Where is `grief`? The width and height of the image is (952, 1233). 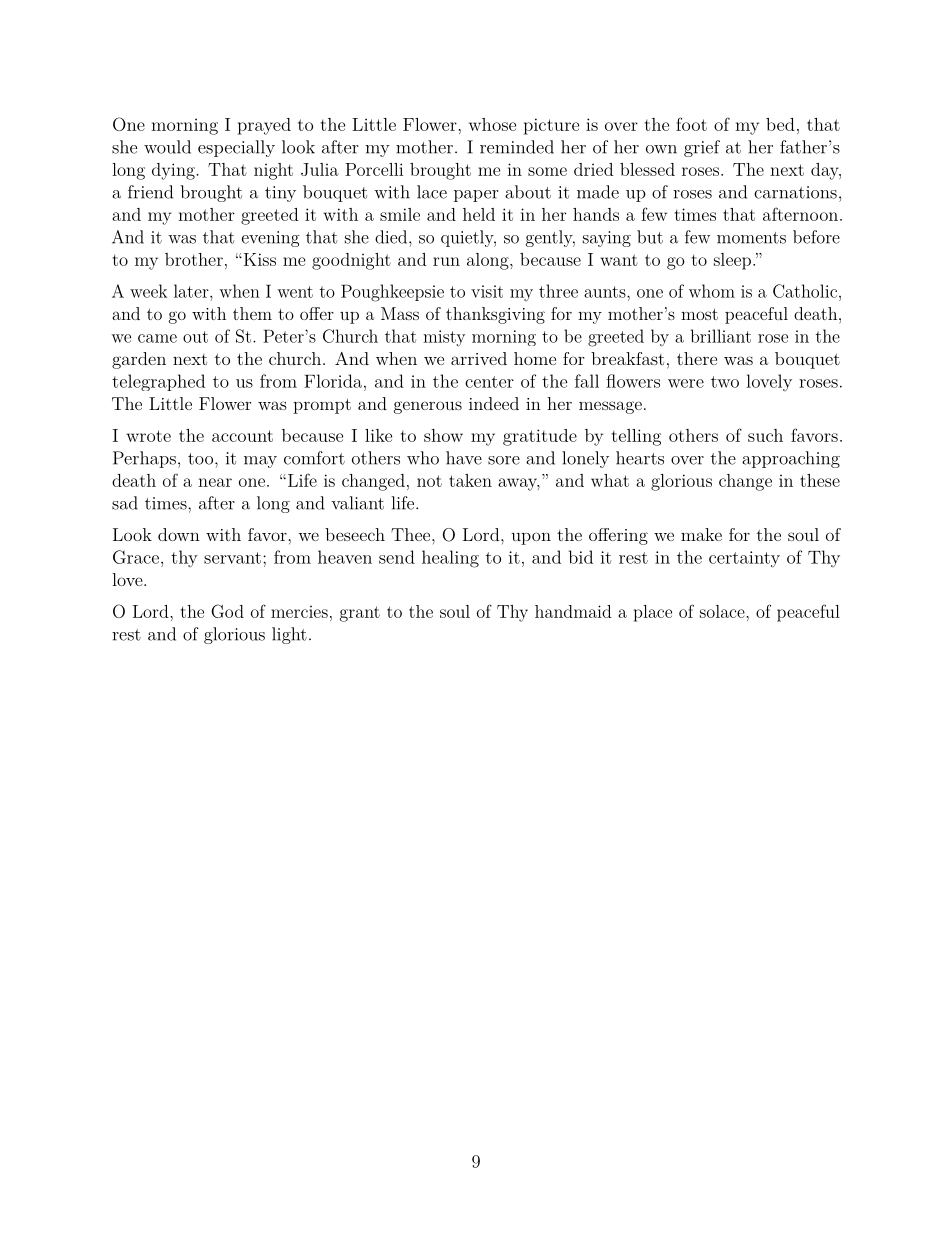
grief is located at coordinates (702, 148).
